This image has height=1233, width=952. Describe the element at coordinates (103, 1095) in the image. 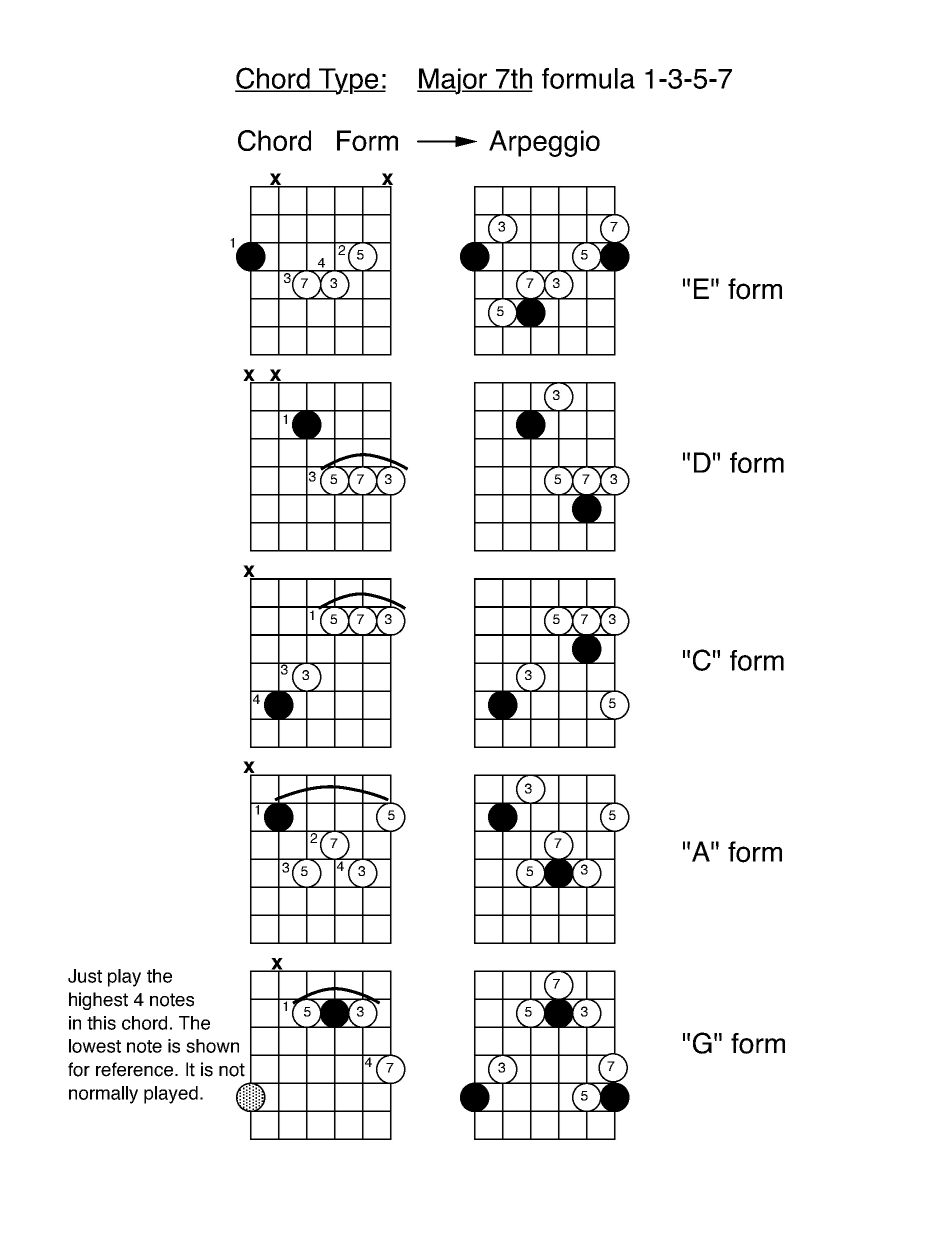

I see `normally` at that location.
